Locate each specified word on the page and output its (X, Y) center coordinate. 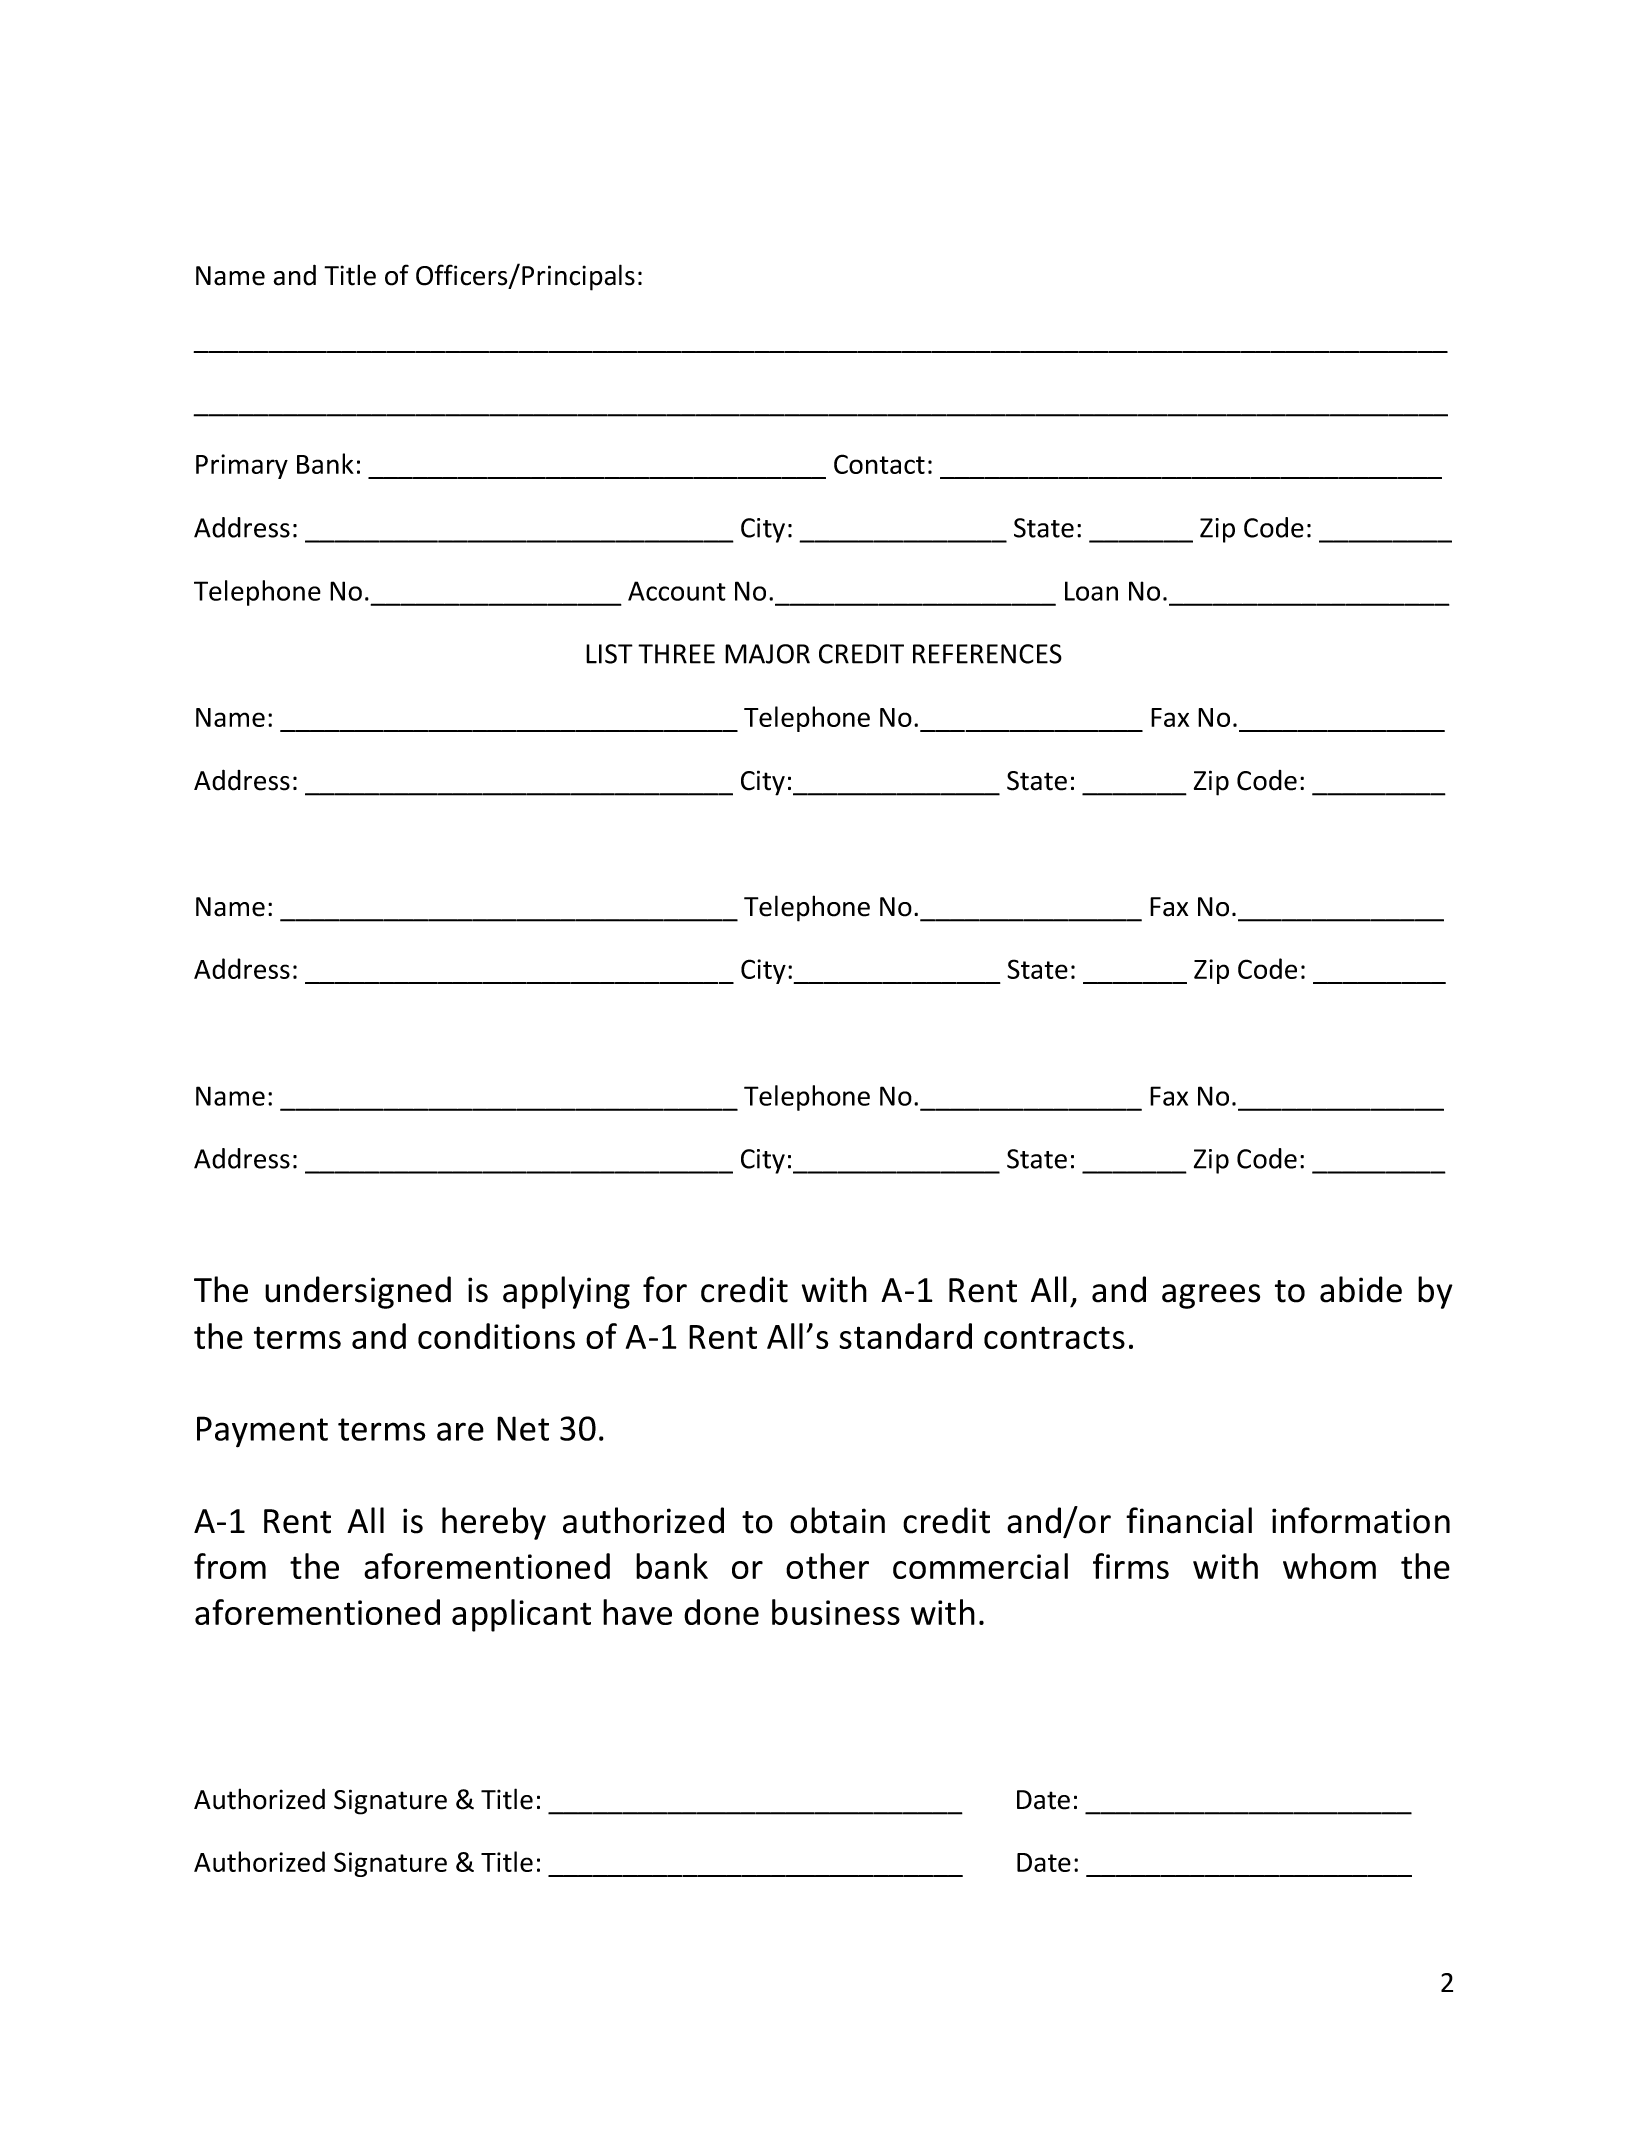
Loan (1091, 591)
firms (1131, 1566)
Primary (242, 466)
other (827, 1566)
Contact (879, 464)
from (230, 1566)
